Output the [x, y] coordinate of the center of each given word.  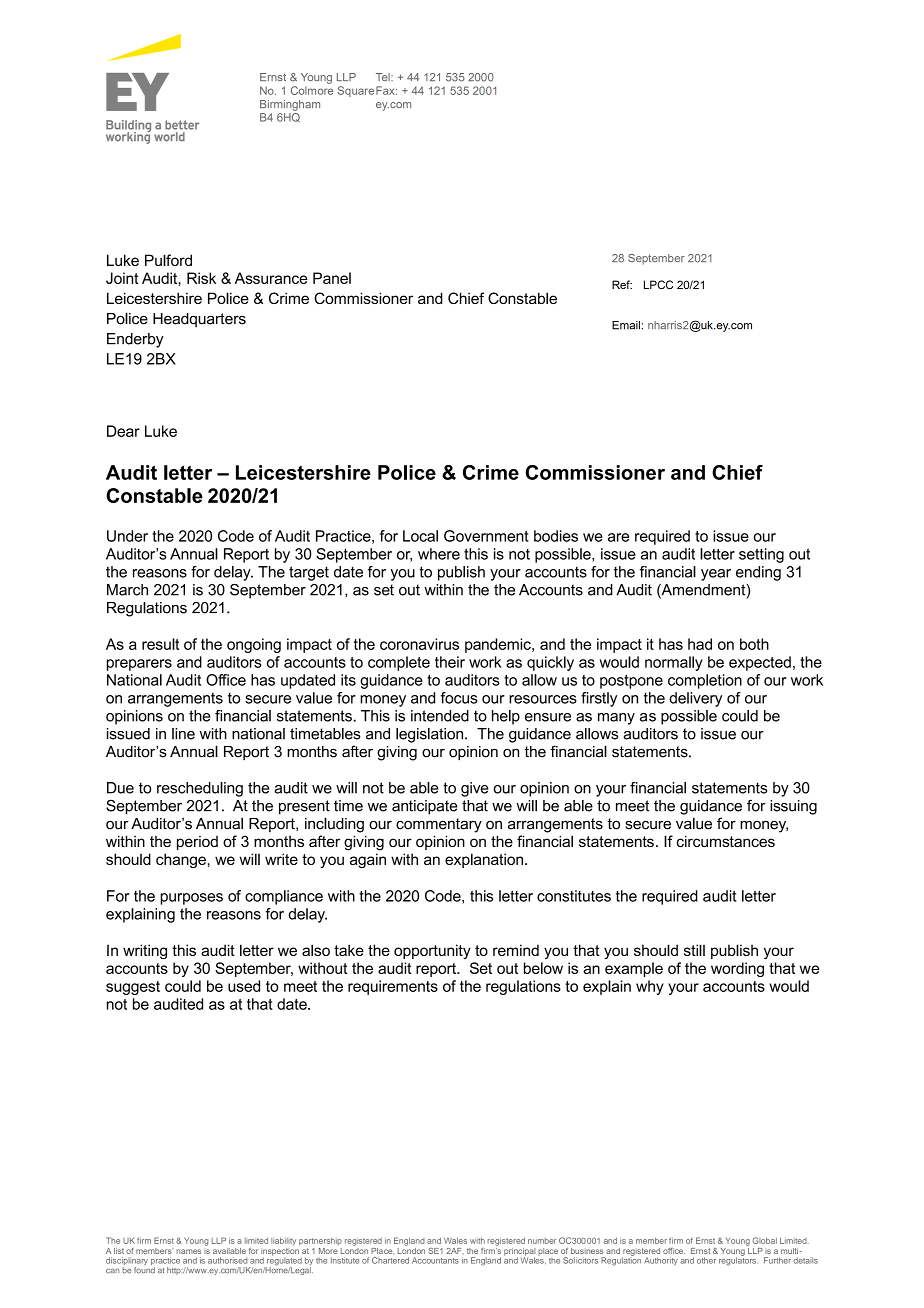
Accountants [435, 1260]
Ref [622, 284]
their [450, 662]
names [188, 1251]
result [160, 644]
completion [705, 681]
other [706, 1260]
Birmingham [290, 105]
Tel [384, 77]
